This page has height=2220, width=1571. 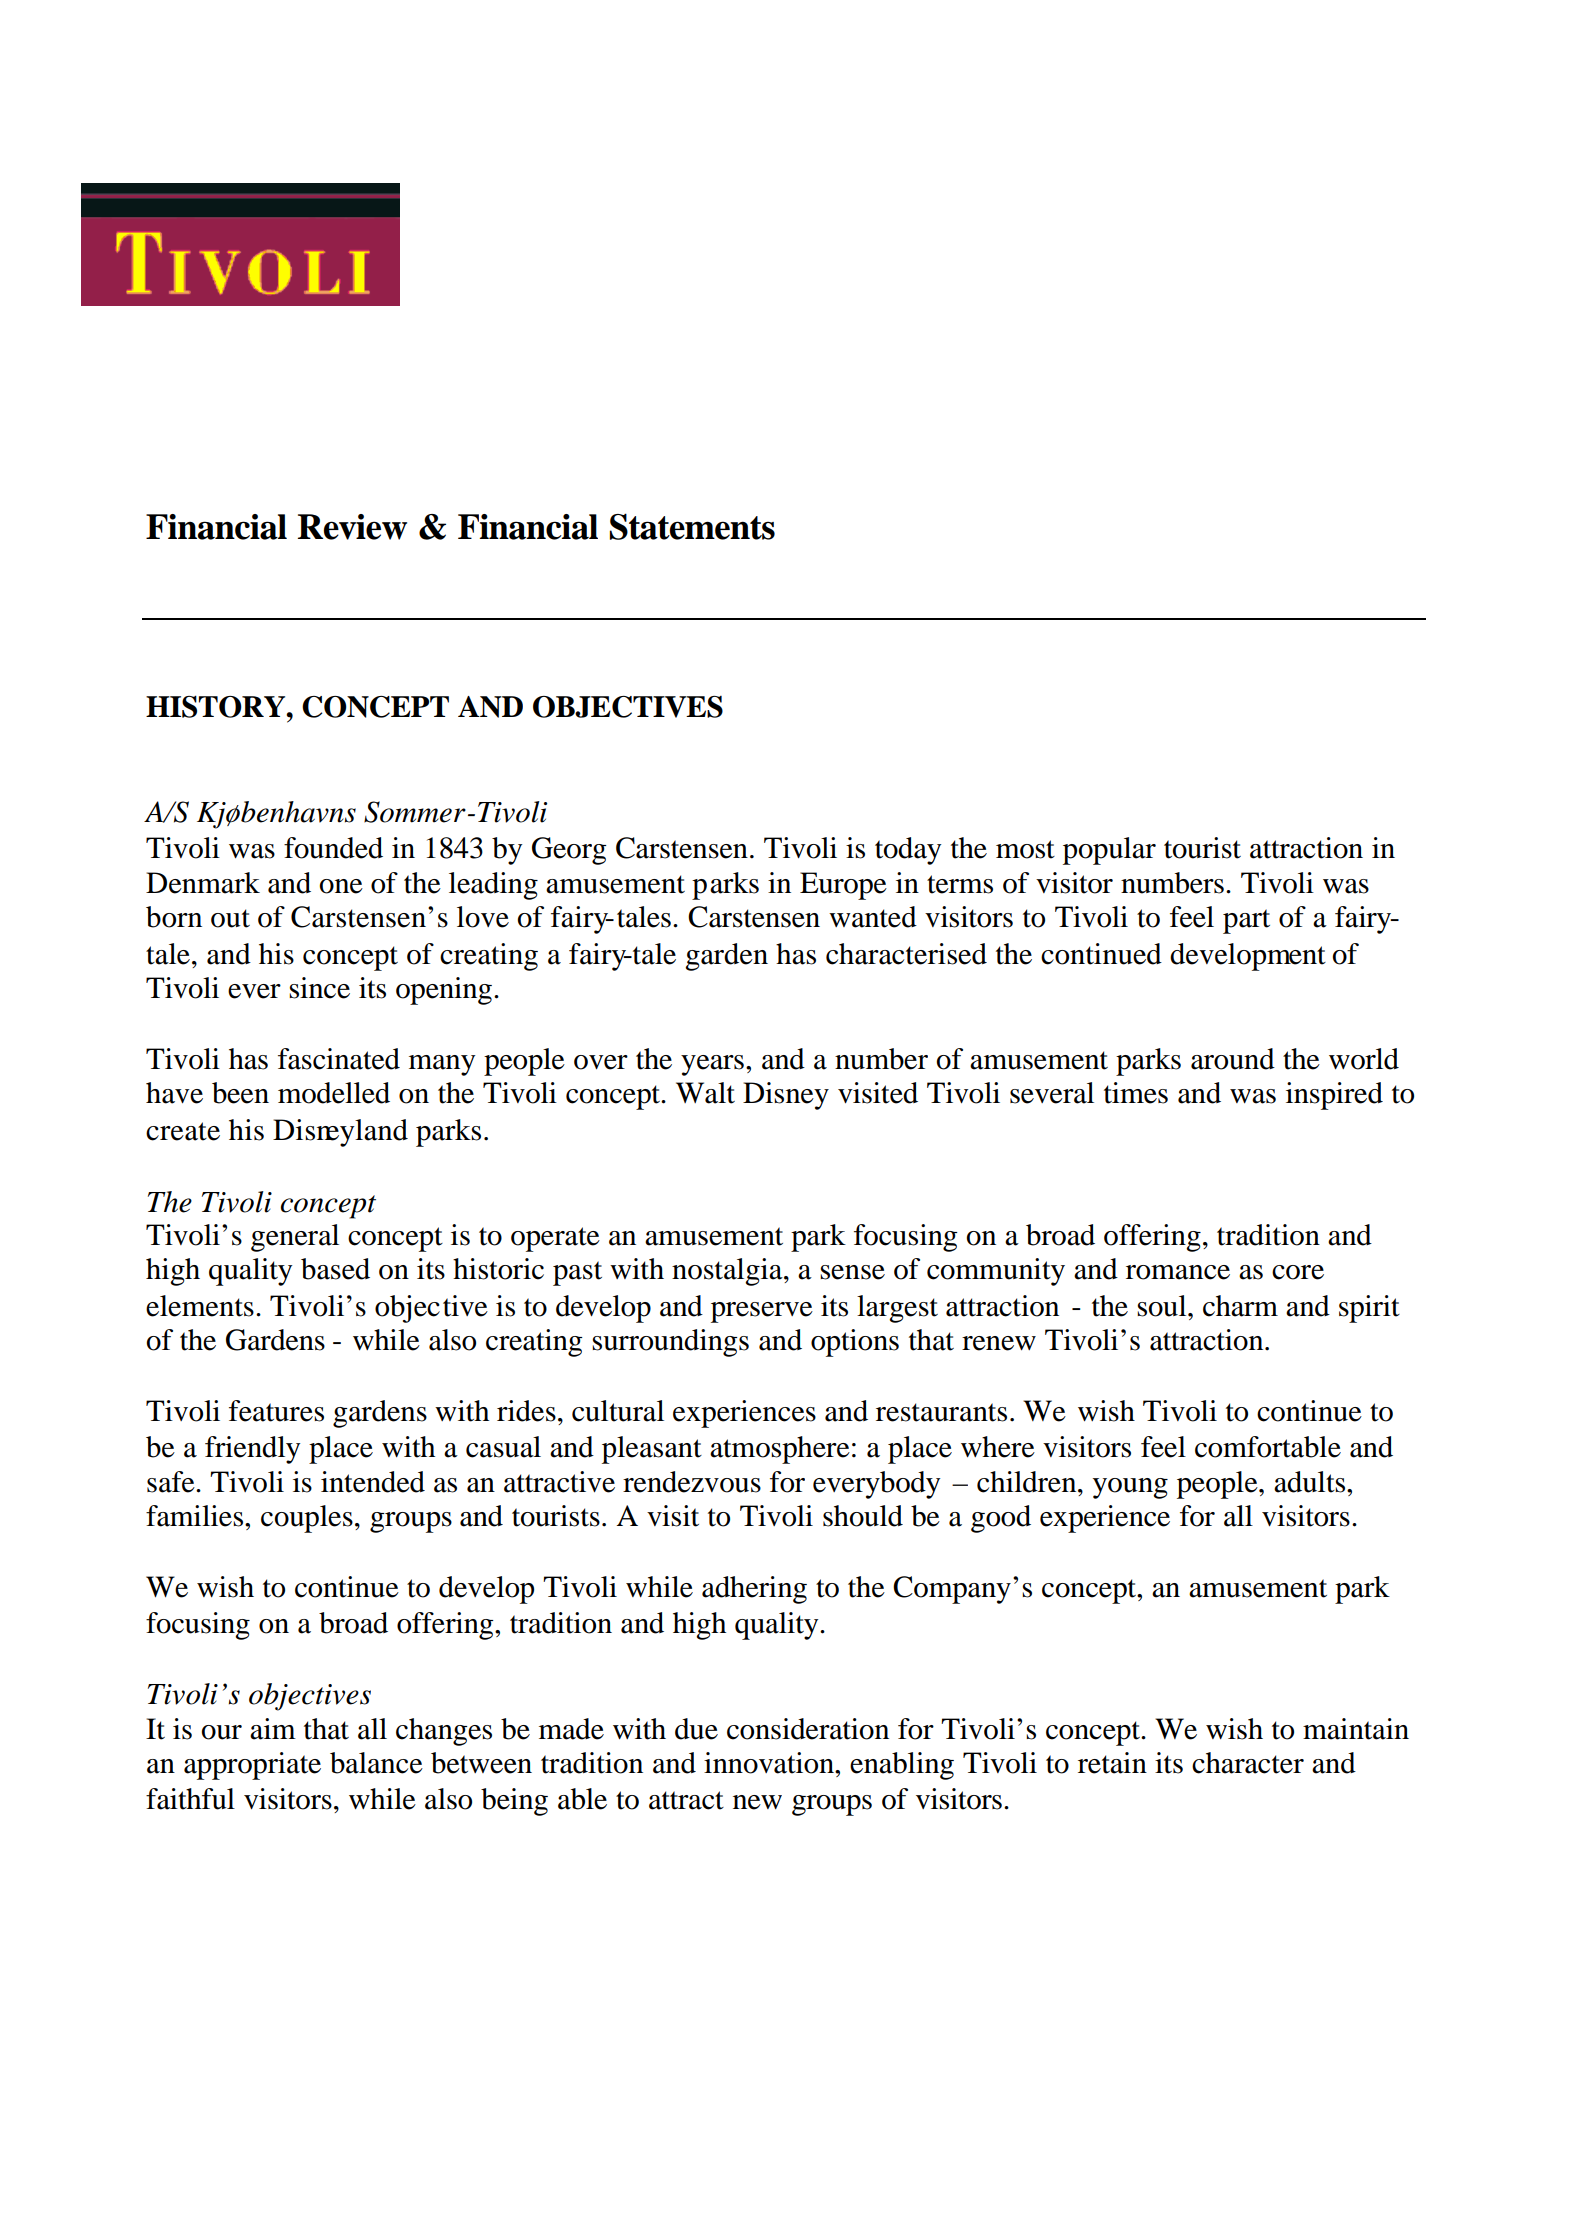 I want to click on Walt, so click(x=705, y=1093).
